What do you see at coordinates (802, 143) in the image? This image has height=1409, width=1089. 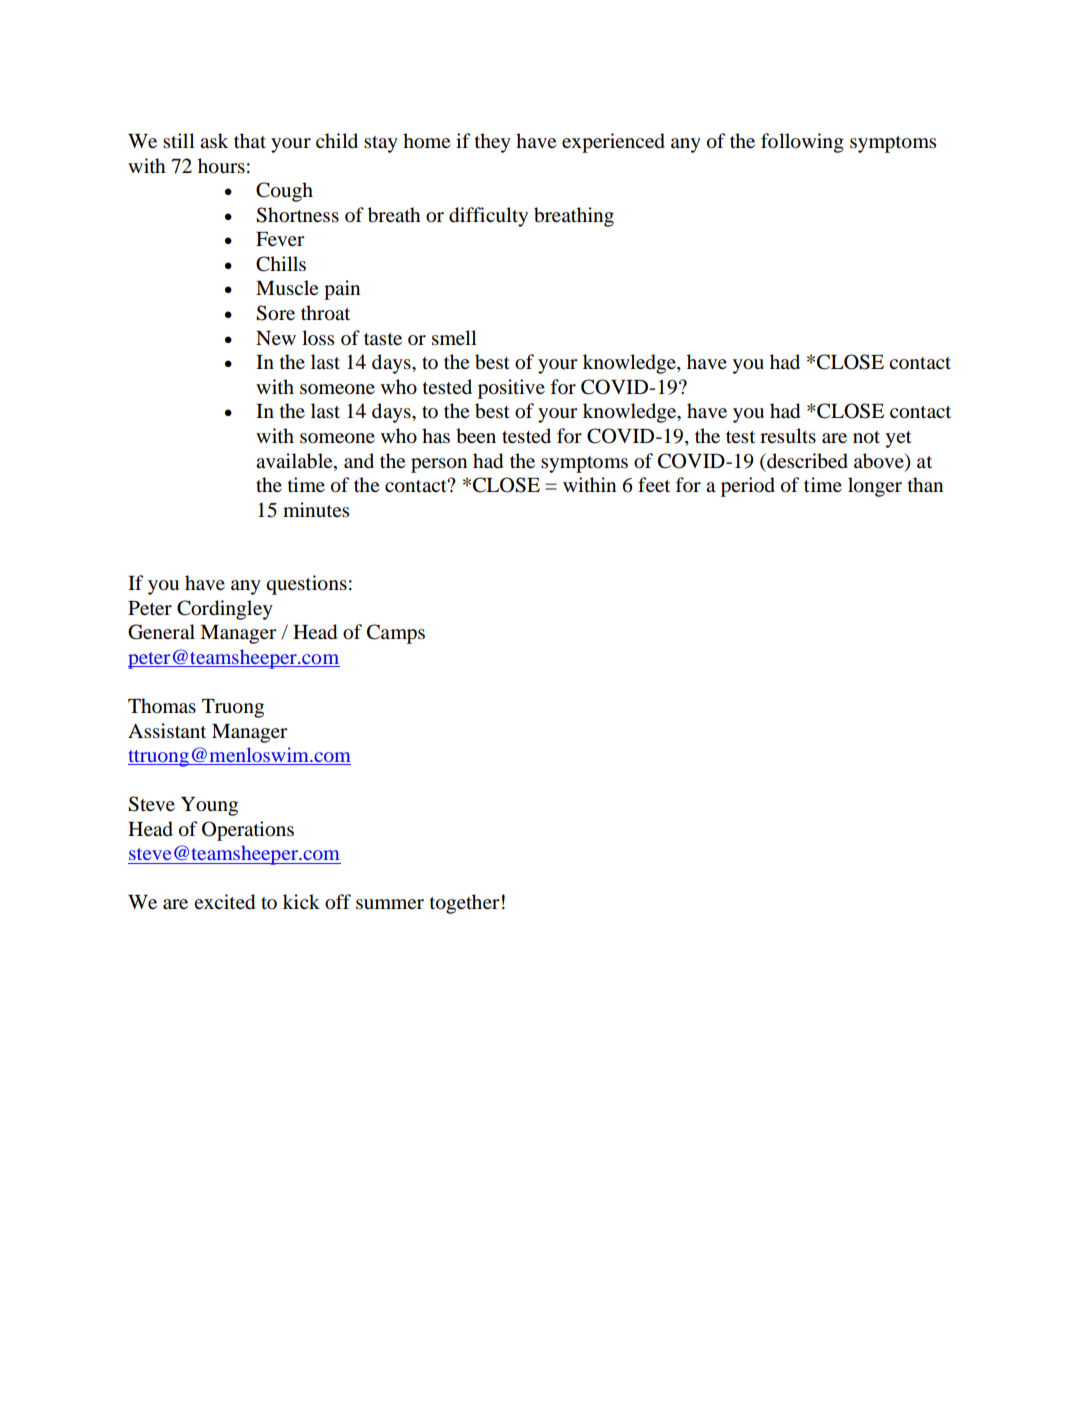 I see `following` at bounding box center [802, 143].
